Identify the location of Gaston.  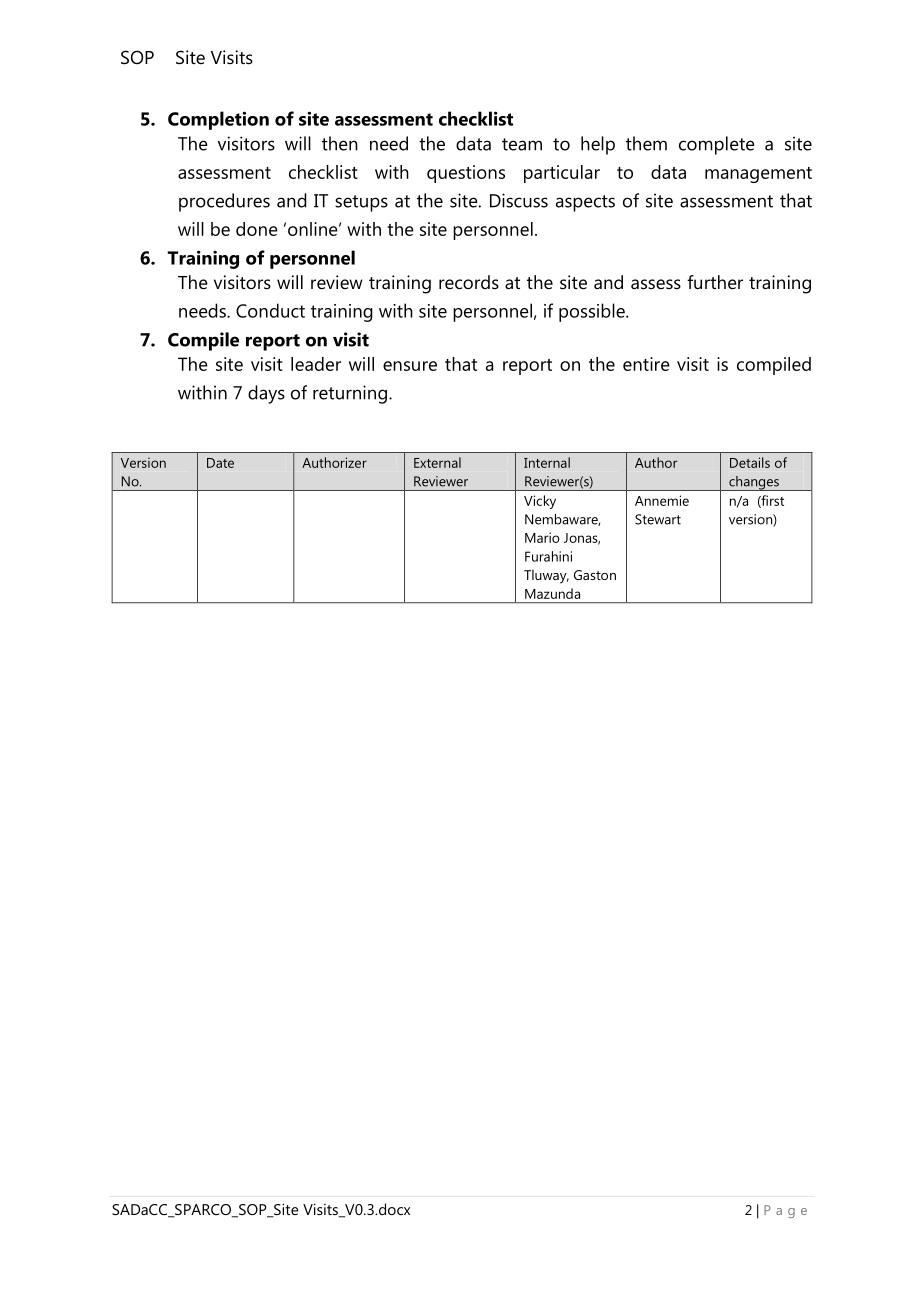
(595, 575).
